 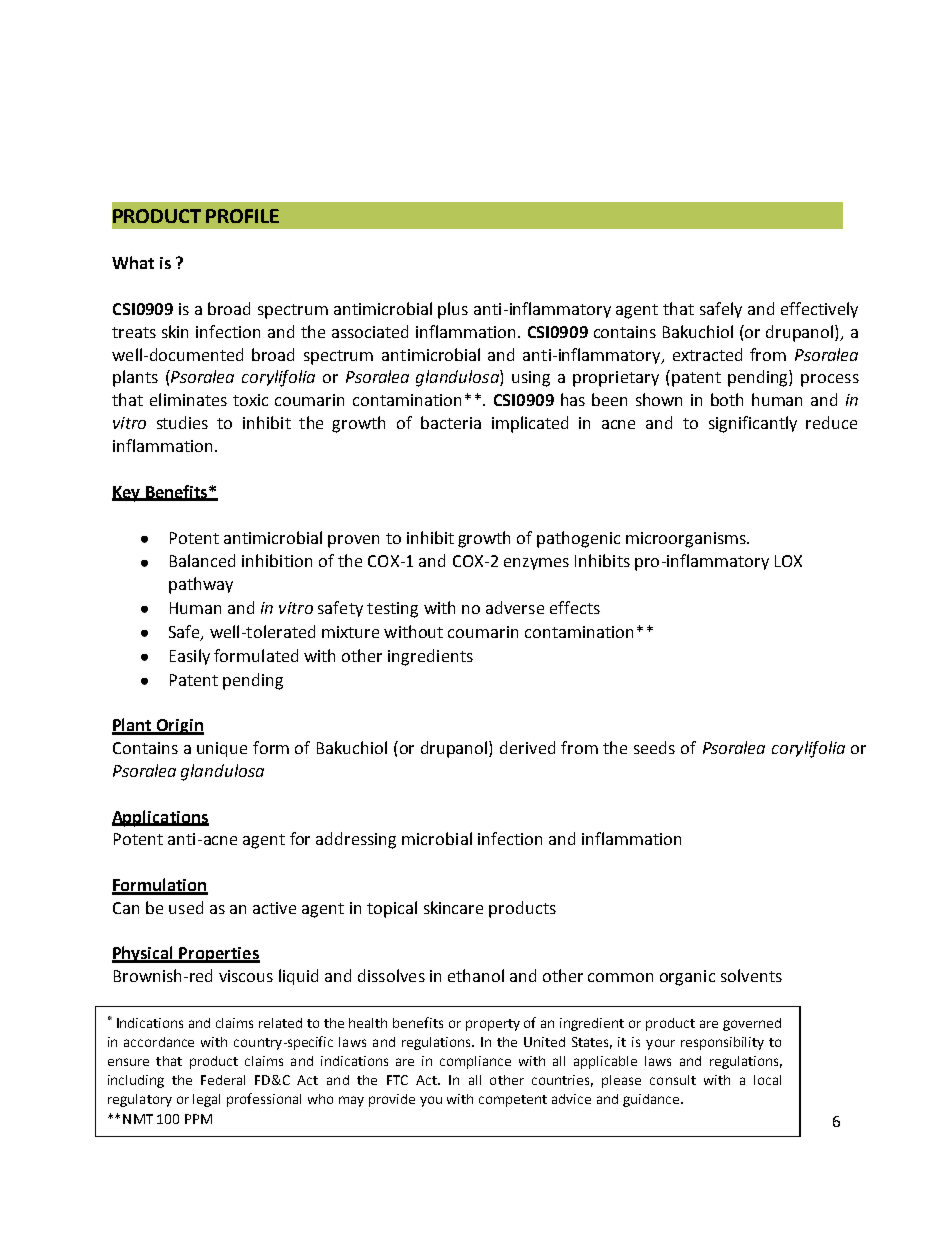 What do you see at coordinates (536, 564) in the document?
I see `enzymes` at bounding box center [536, 564].
